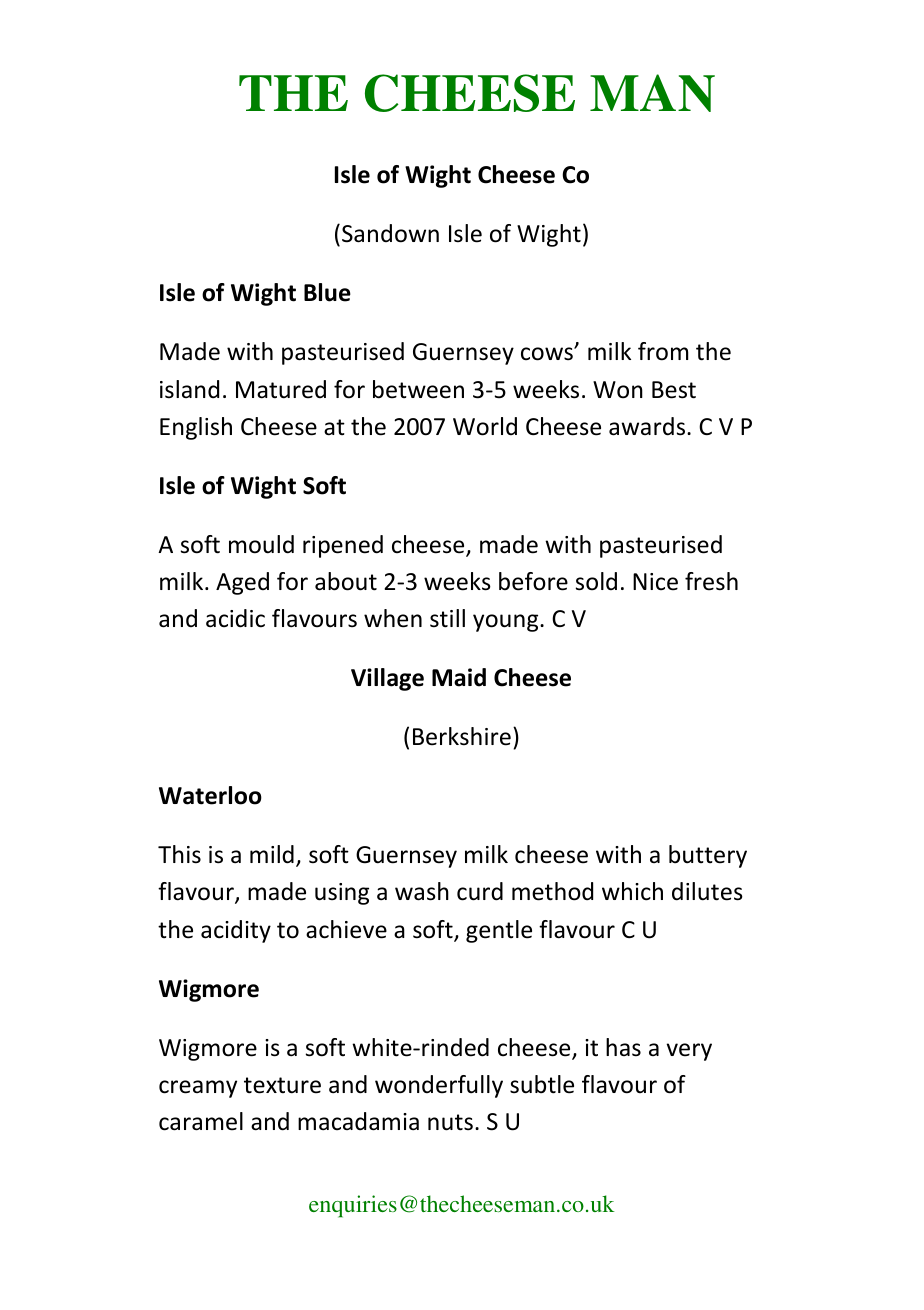  I want to click on Nice, so click(655, 582).
